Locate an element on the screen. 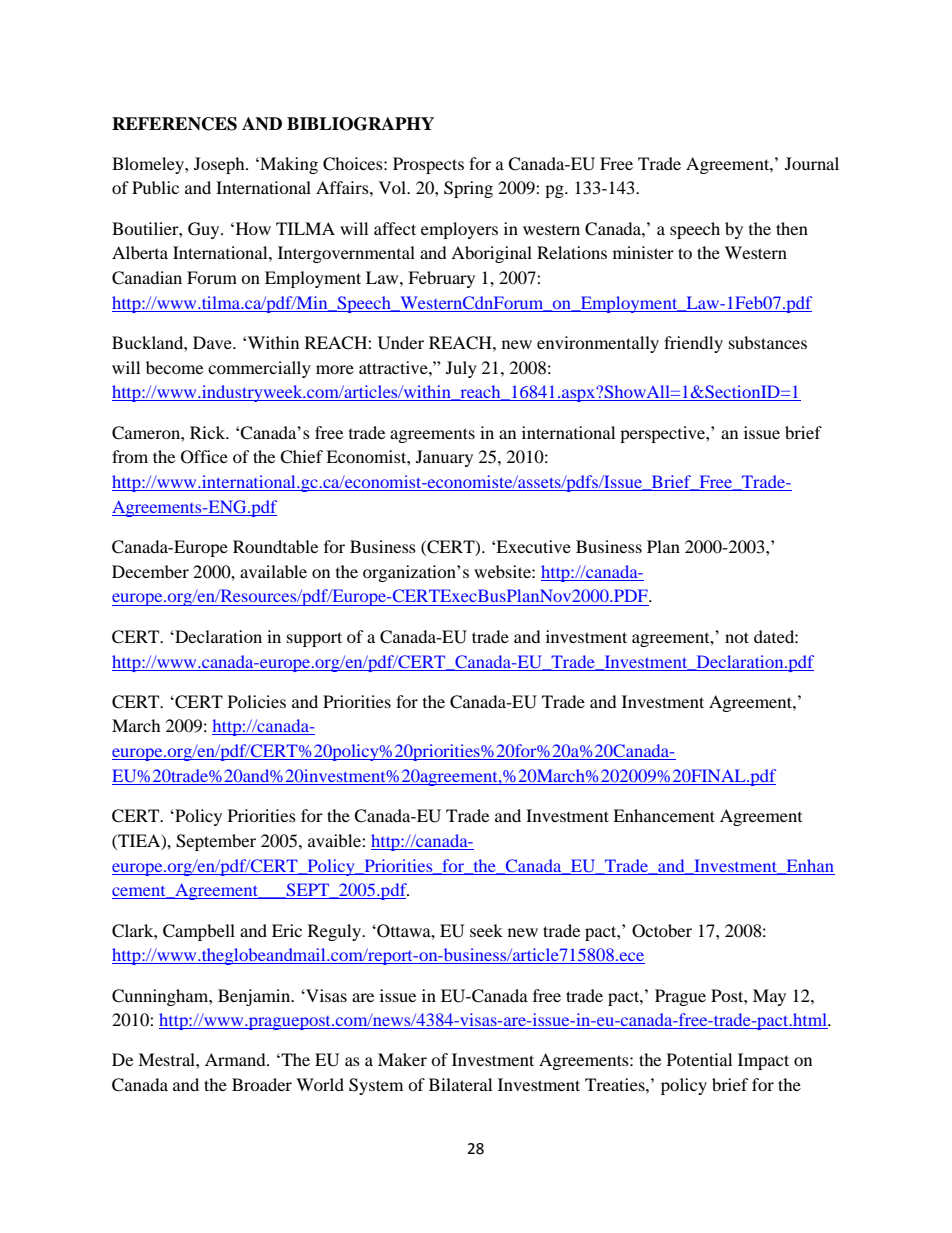 The width and height of the screenshot is (952, 1233). Armand is located at coordinates (236, 1059).
